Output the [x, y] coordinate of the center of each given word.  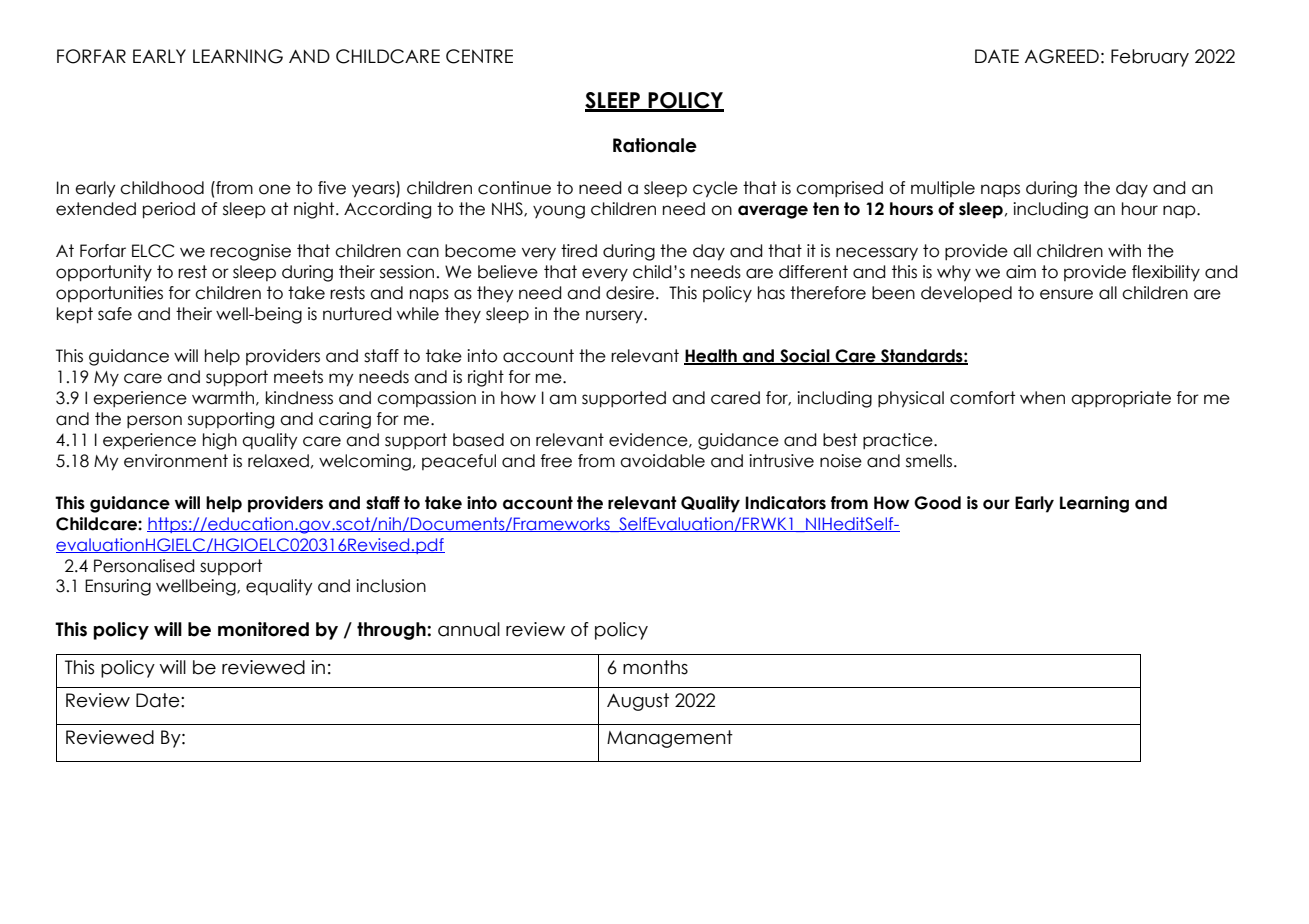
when [1042, 398]
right [486, 378]
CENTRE [479, 56]
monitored [263, 629]
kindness [299, 398]
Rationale [655, 145]
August [638, 702]
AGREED [1062, 56]
